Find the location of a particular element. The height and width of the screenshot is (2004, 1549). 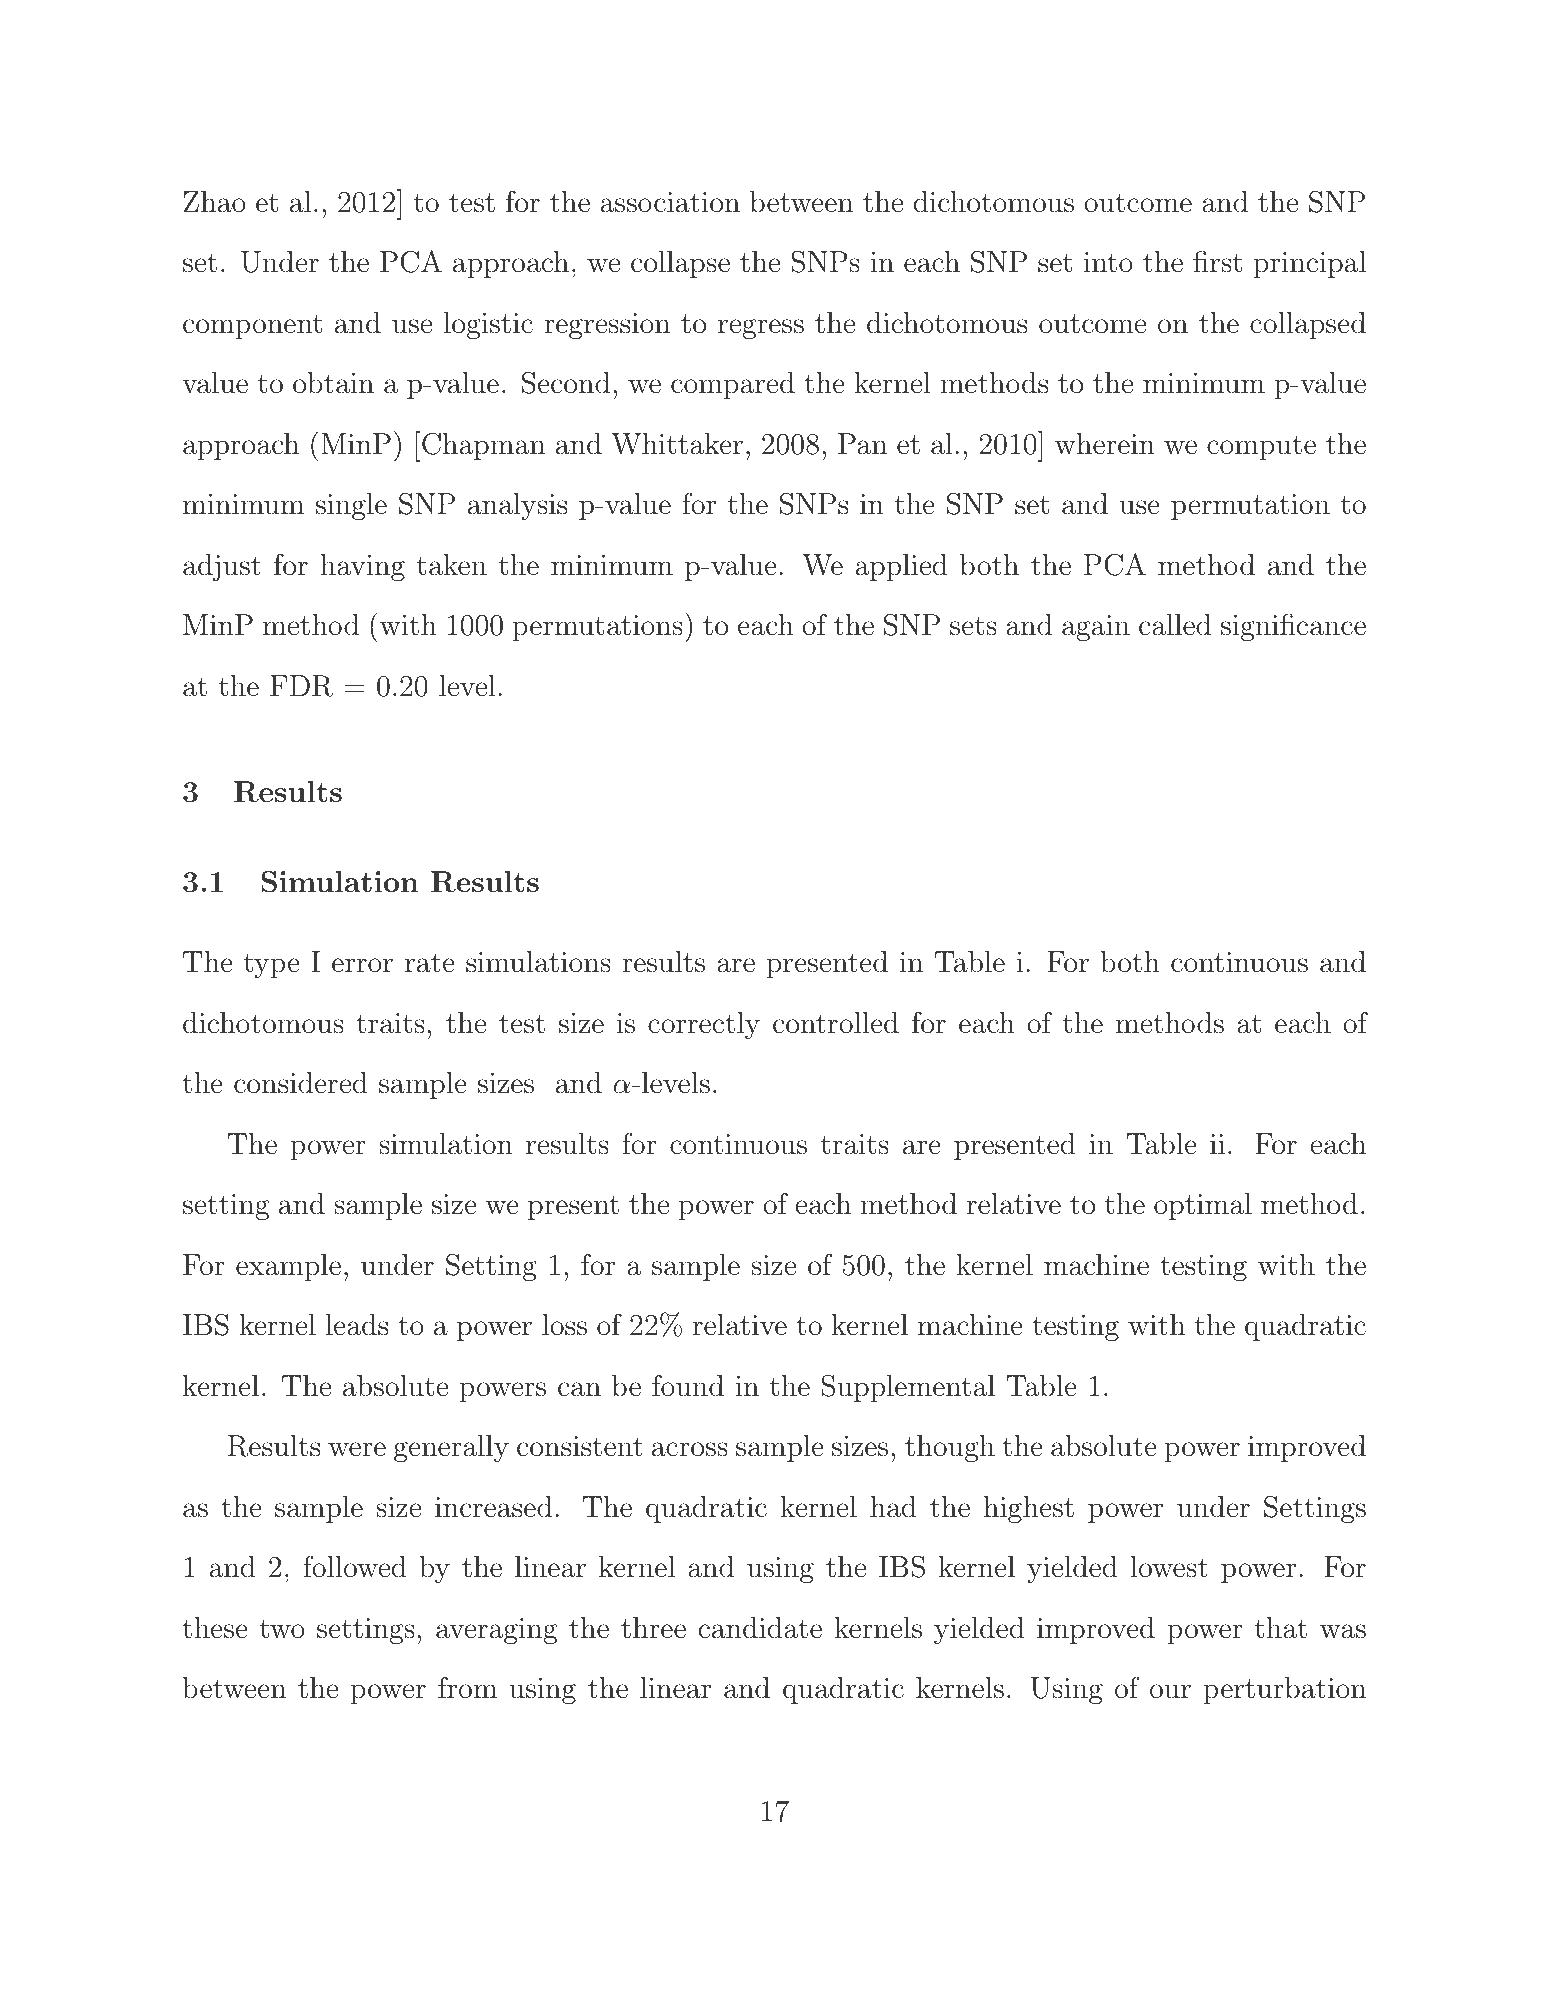

Zhao is located at coordinates (214, 202).
